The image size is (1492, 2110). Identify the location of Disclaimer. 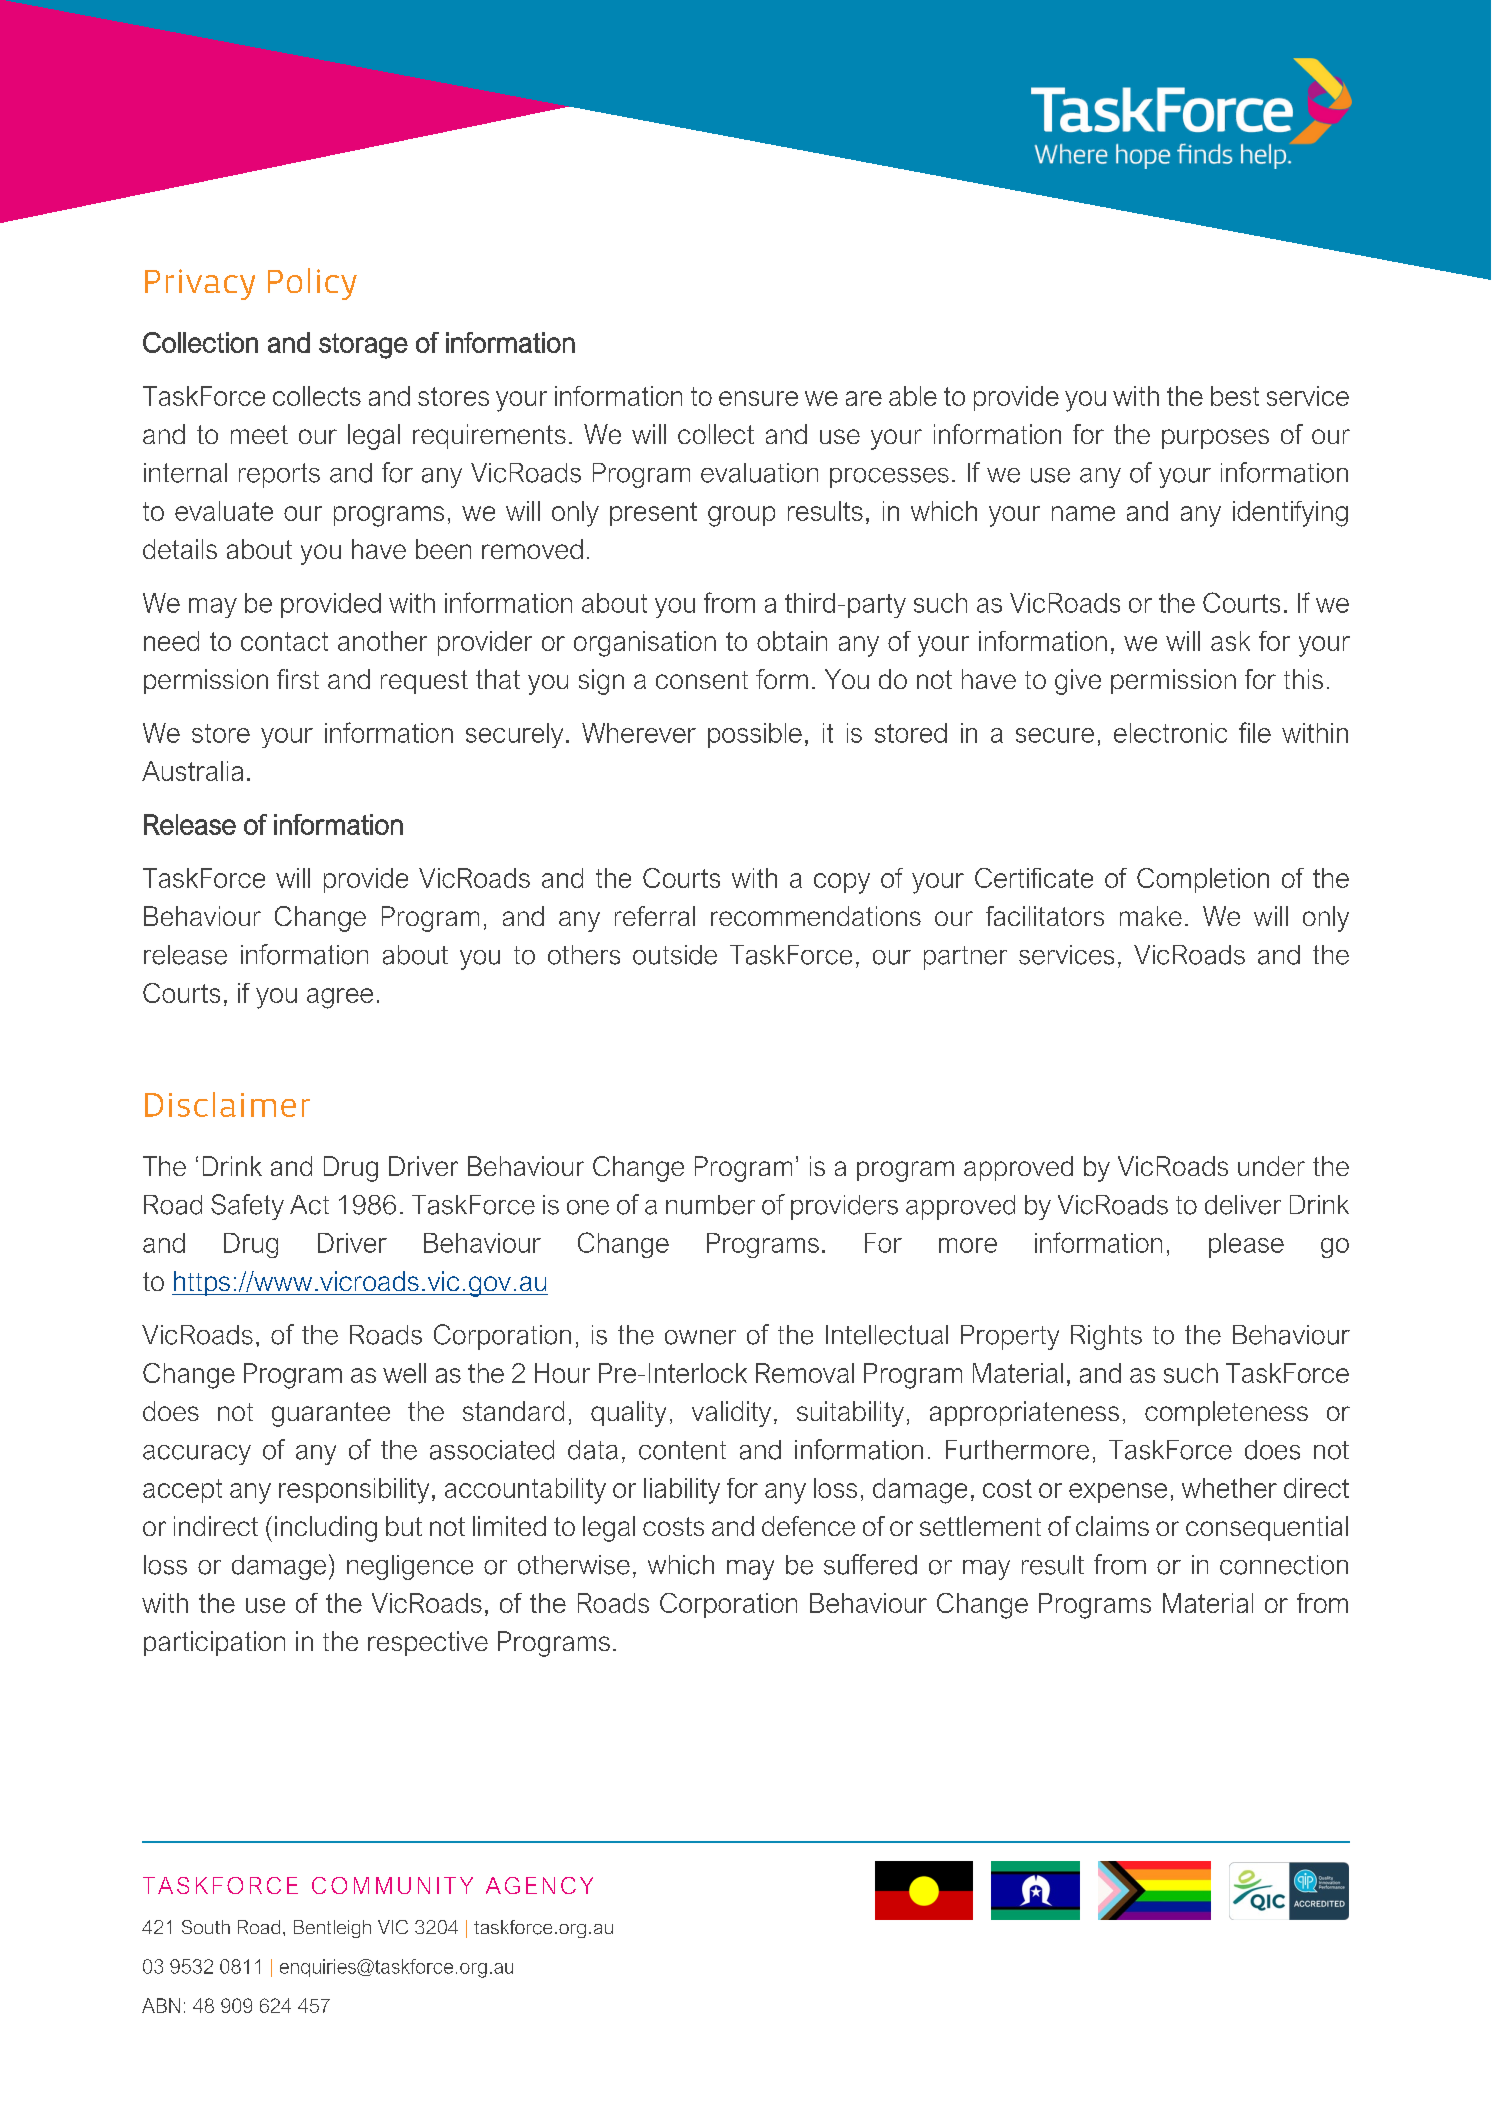
(227, 1104).
